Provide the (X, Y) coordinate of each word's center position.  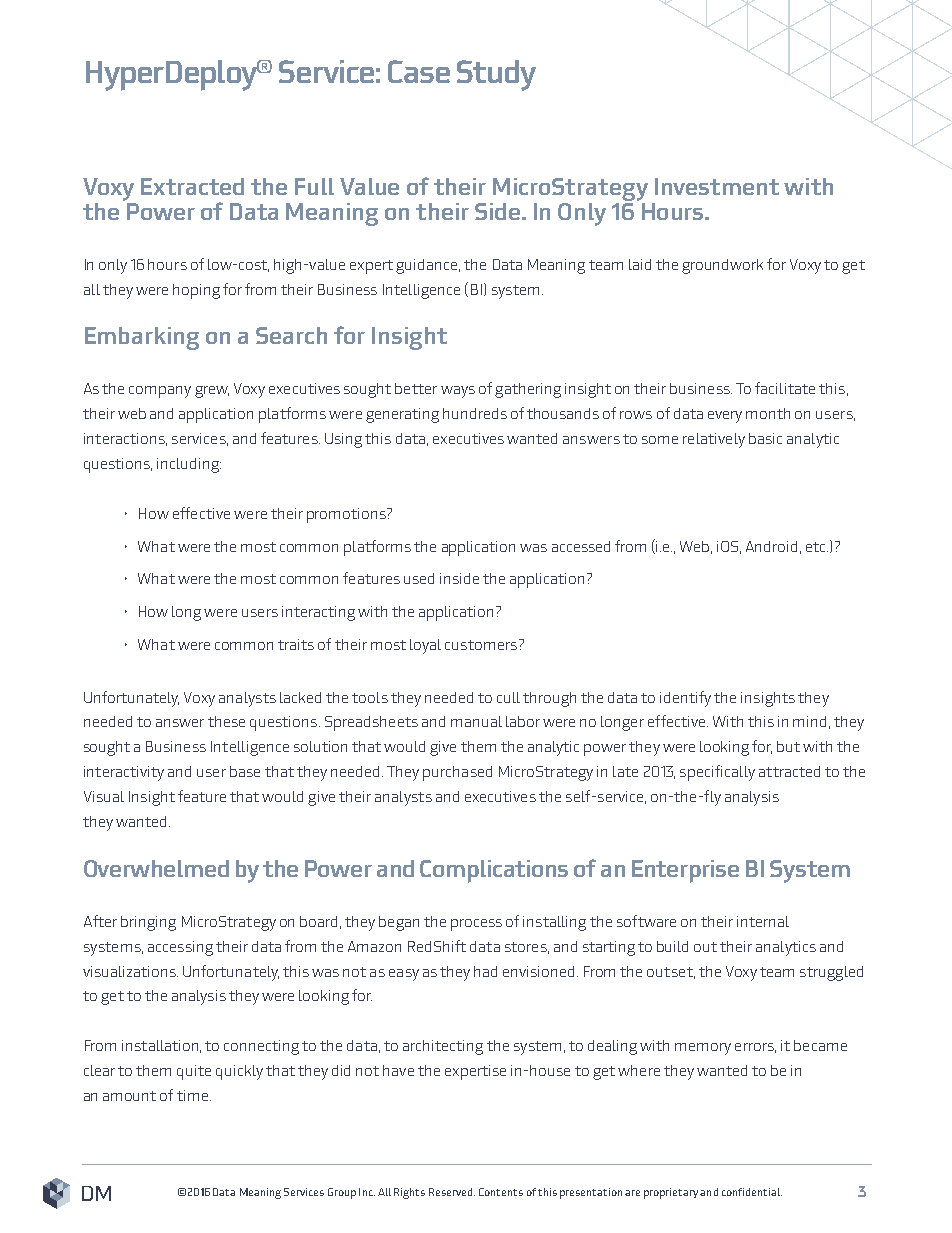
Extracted (192, 186)
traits (296, 644)
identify (685, 699)
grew (212, 392)
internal (763, 921)
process (476, 925)
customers (481, 645)
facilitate (785, 388)
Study (496, 75)
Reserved (452, 1192)
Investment (717, 186)
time (192, 1095)
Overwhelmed (156, 868)
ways (458, 392)
